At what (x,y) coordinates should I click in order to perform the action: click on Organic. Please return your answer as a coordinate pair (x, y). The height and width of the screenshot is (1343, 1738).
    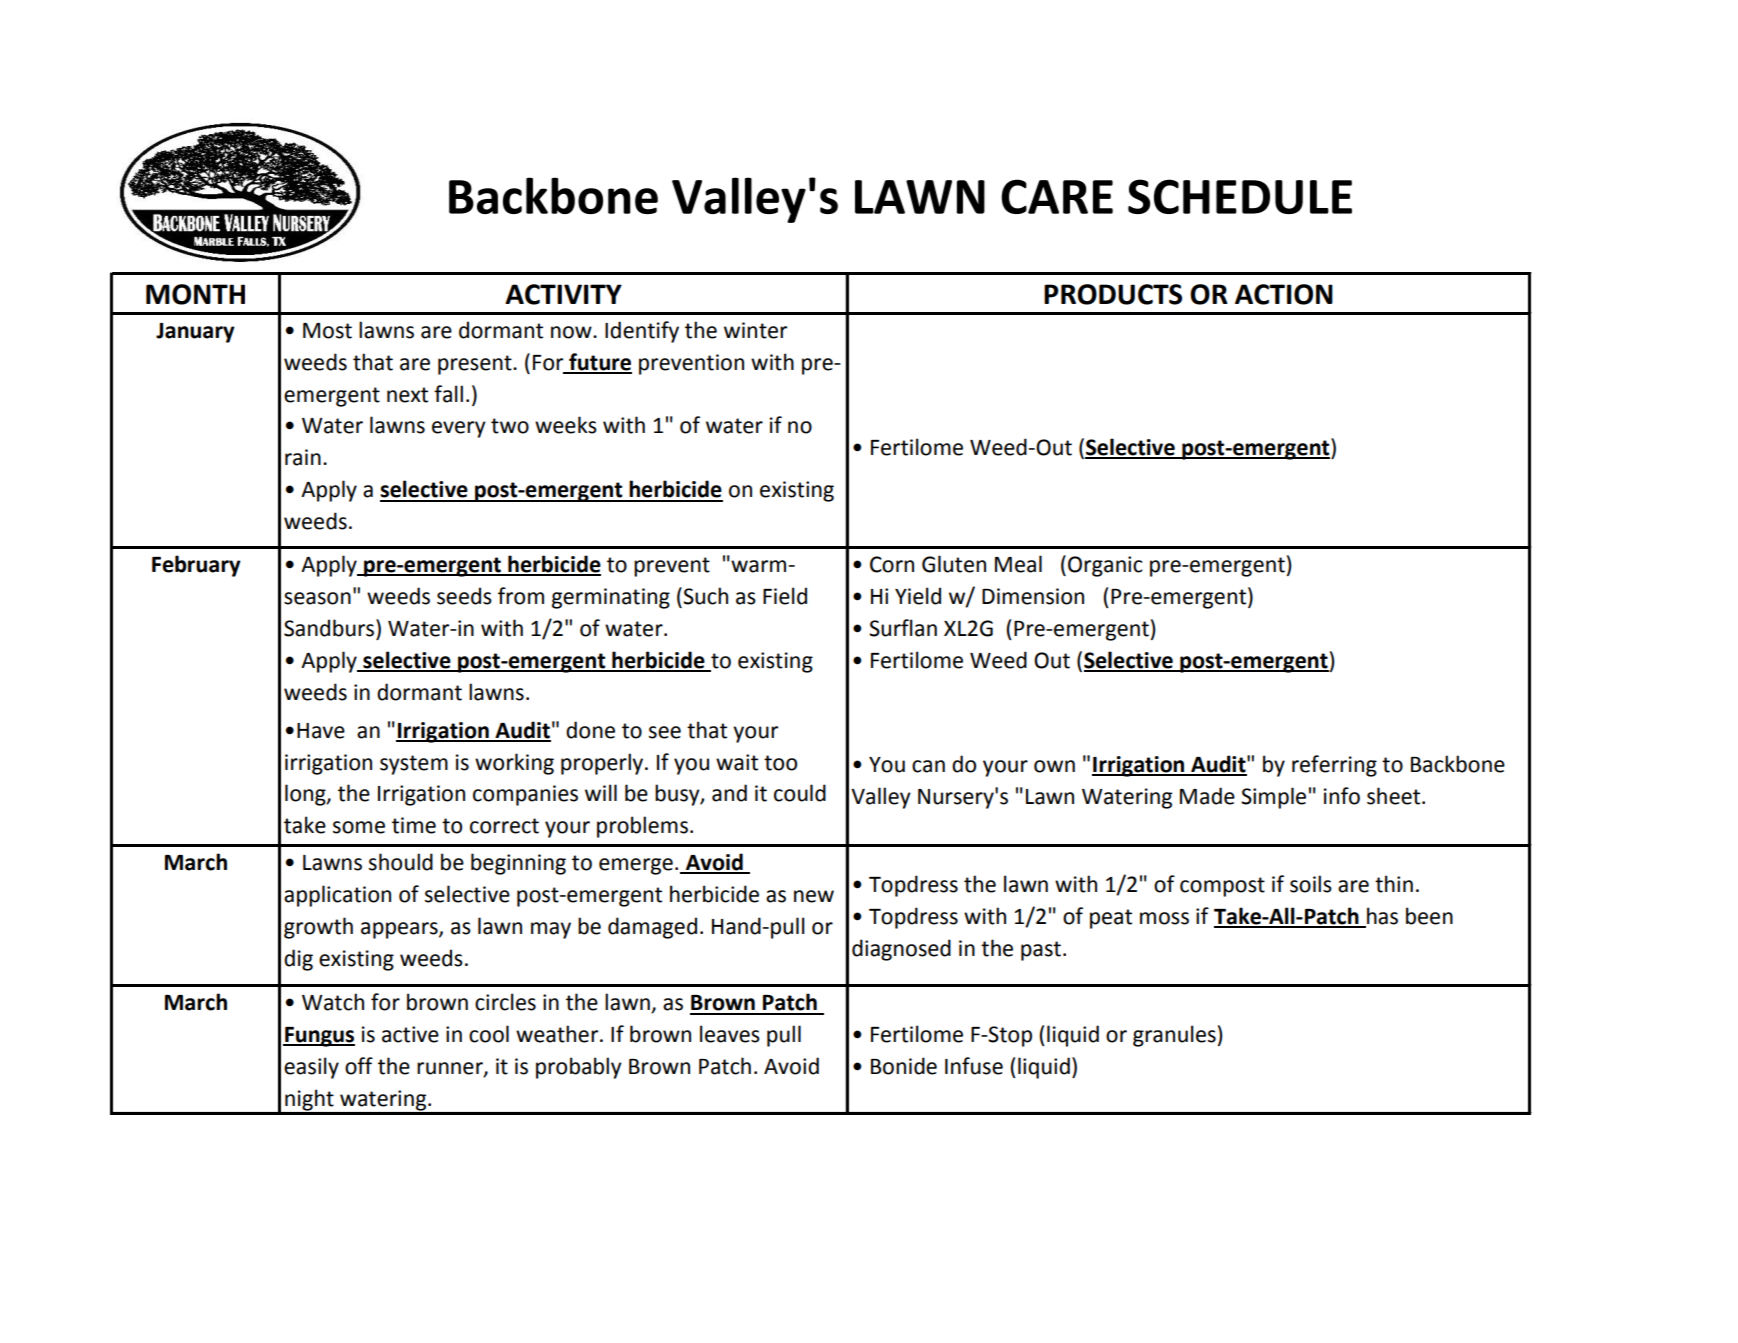
    Looking at the image, I should click on (1105, 566).
